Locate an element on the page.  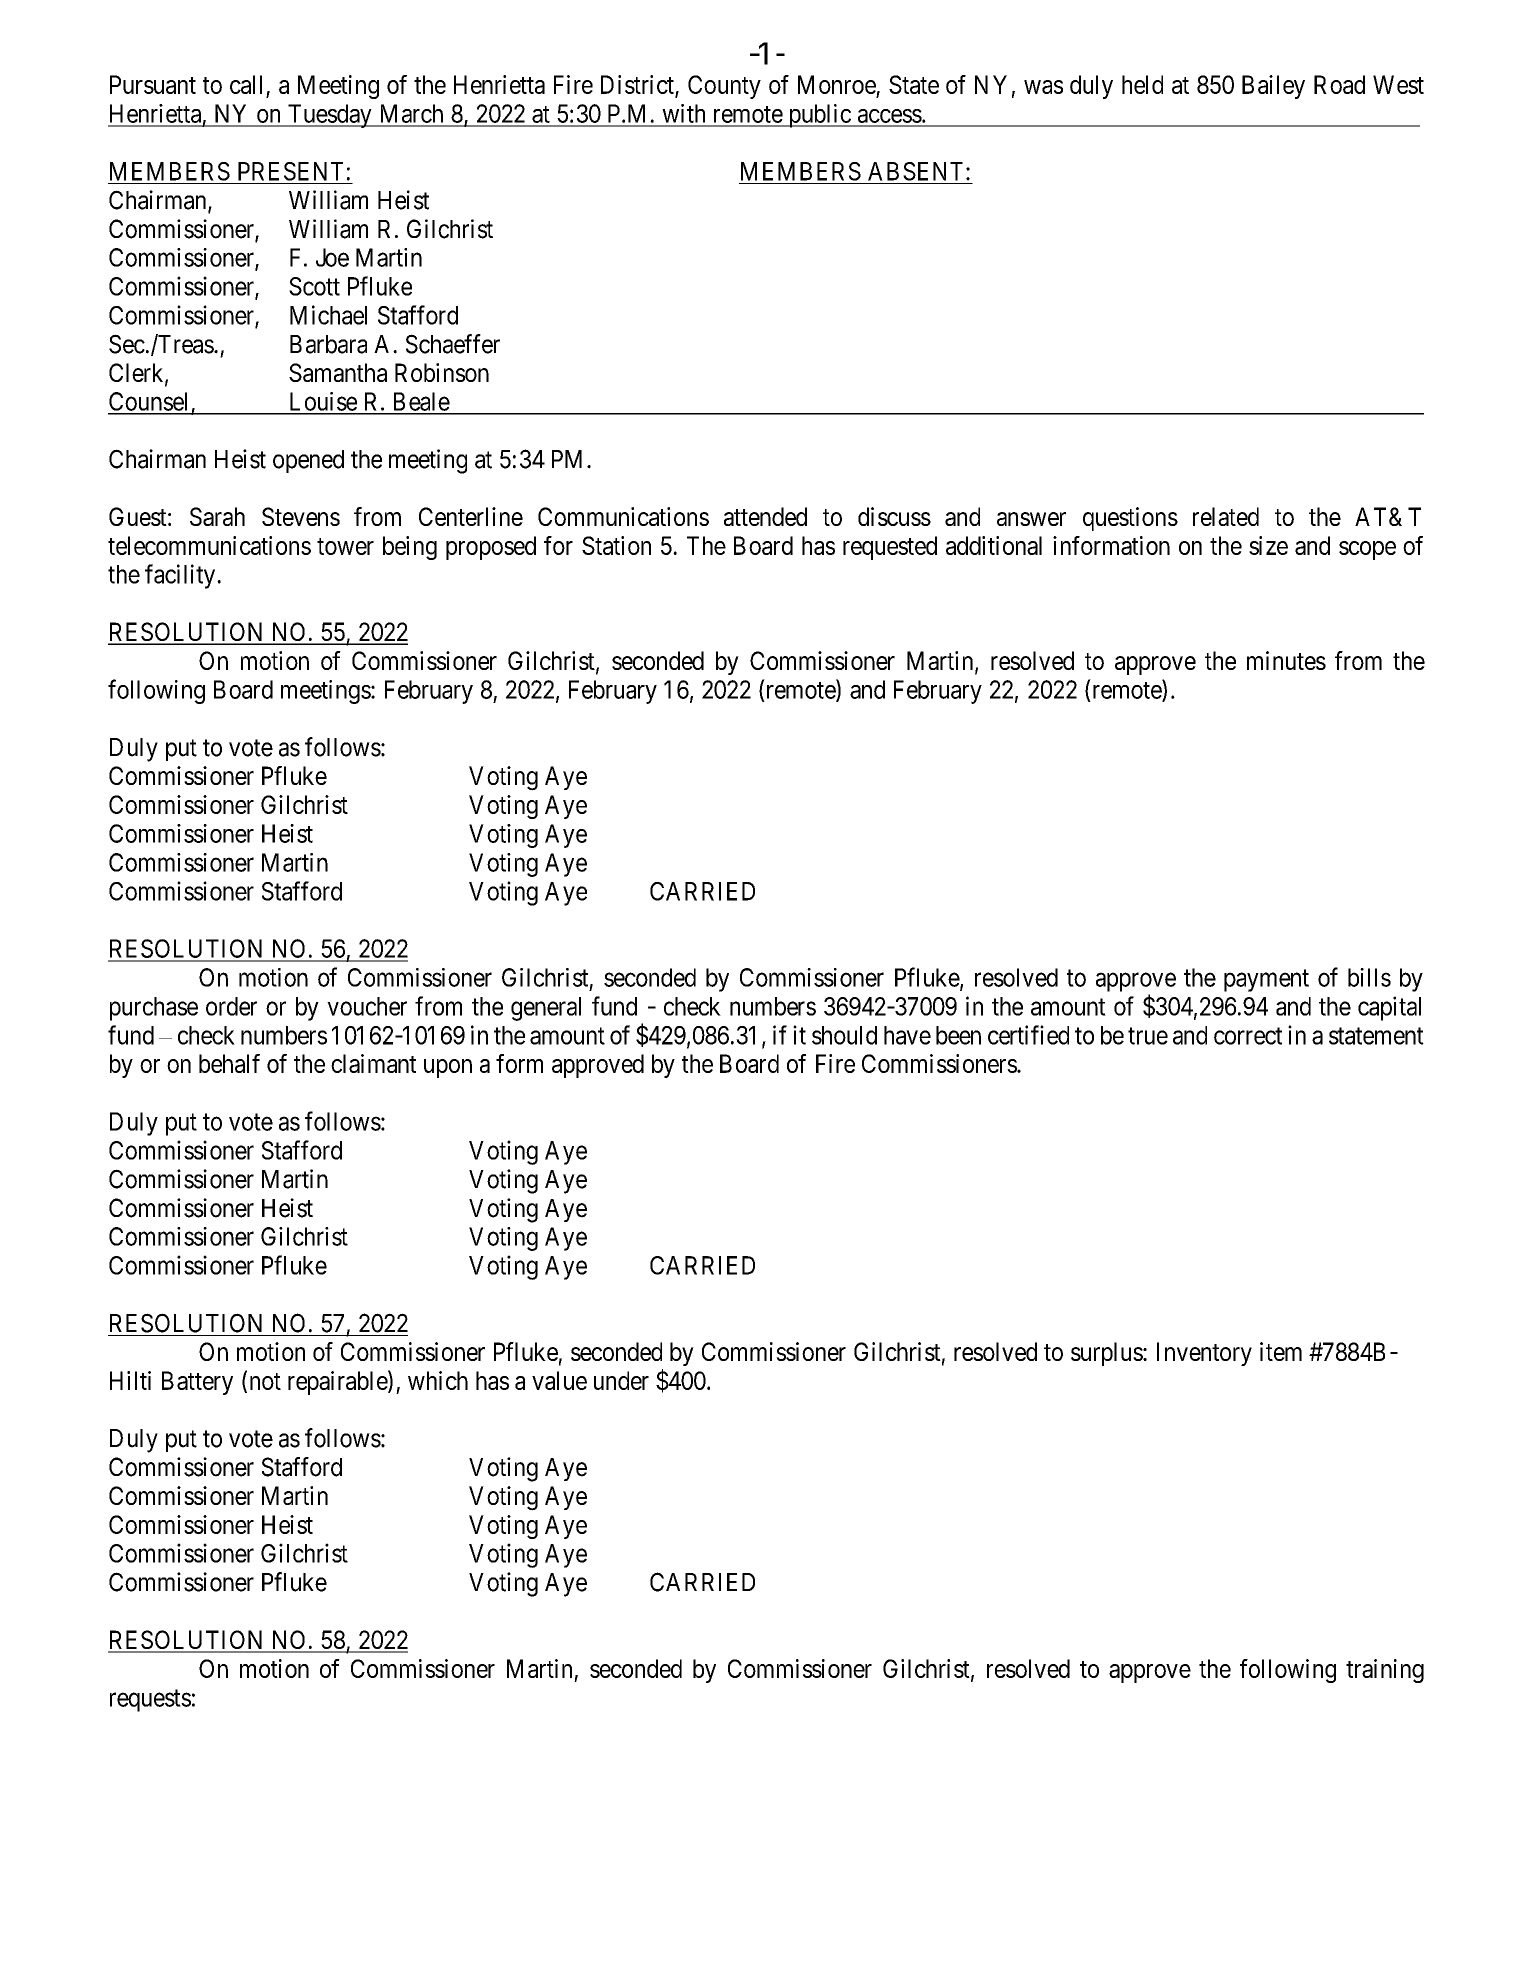
behalf is located at coordinates (229, 1063).
